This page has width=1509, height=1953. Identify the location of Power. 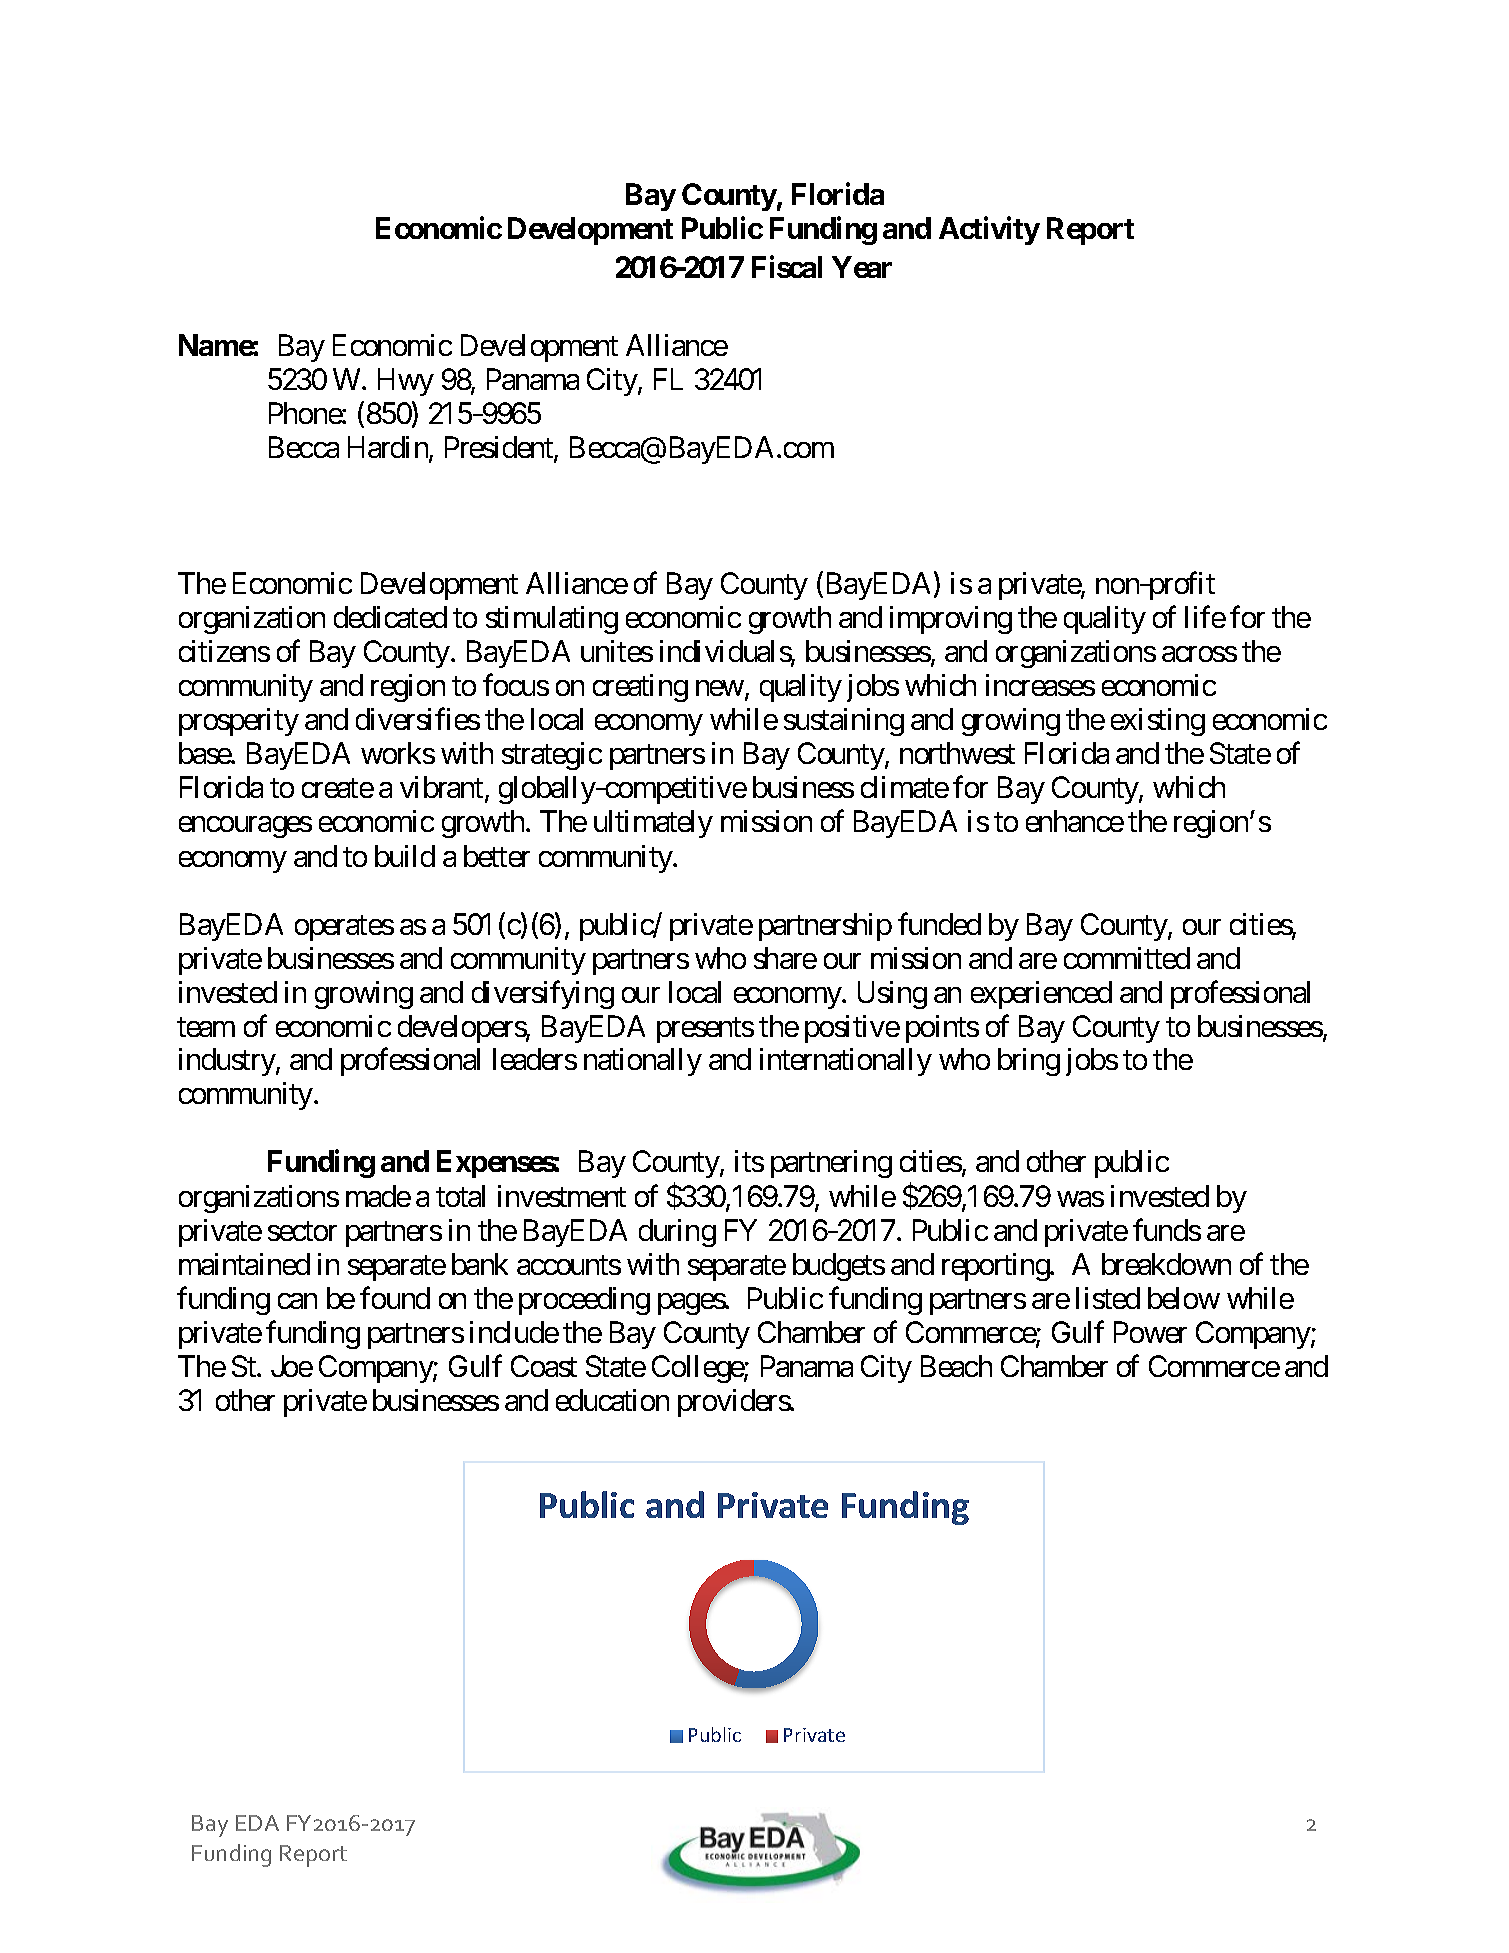
(1150, 1332).
